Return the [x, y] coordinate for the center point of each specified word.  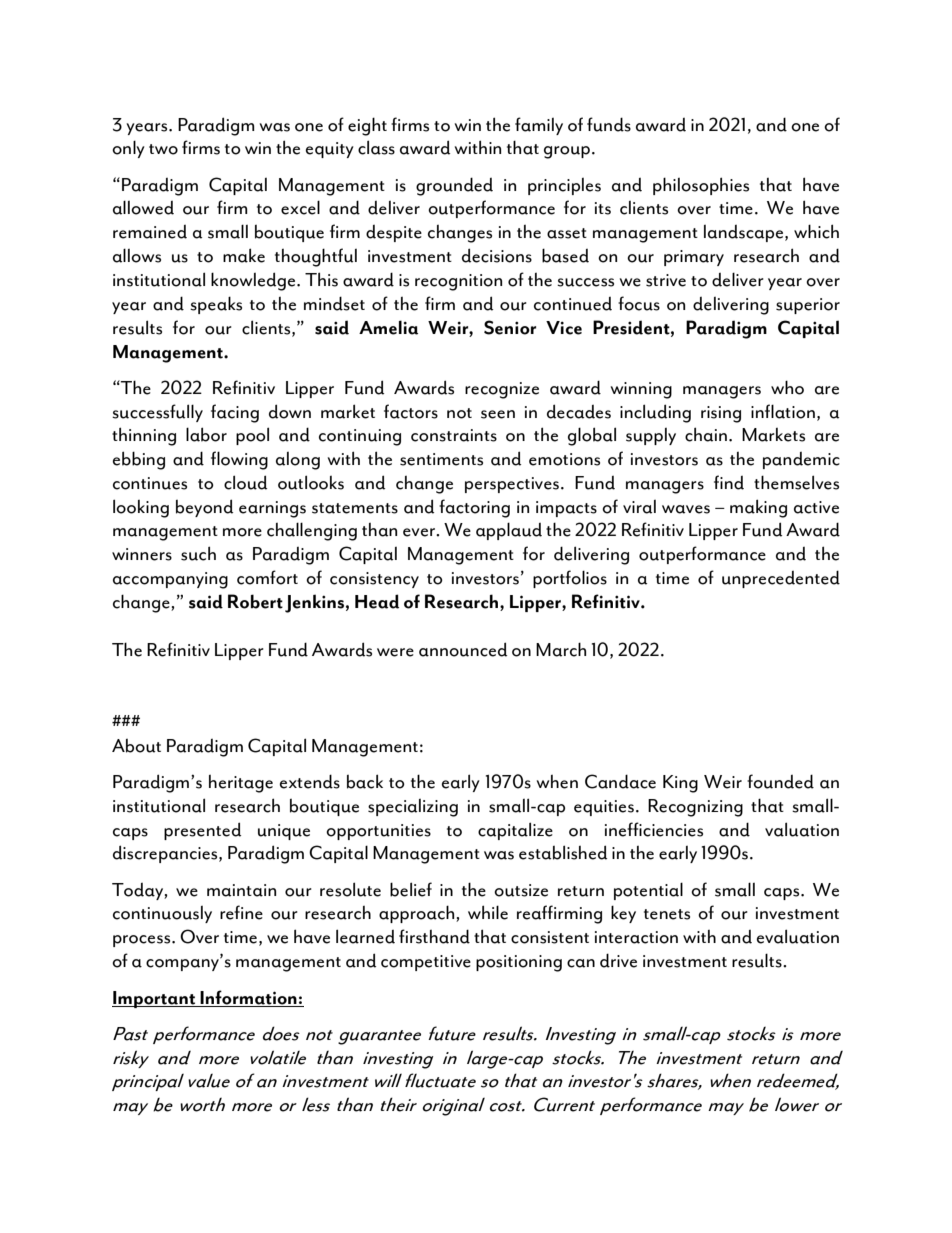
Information [249, 998]
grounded [454, 186]
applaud [509, 531]
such [198, 553]
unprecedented [781, 579]
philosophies [701, 186]
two [163, 149]
